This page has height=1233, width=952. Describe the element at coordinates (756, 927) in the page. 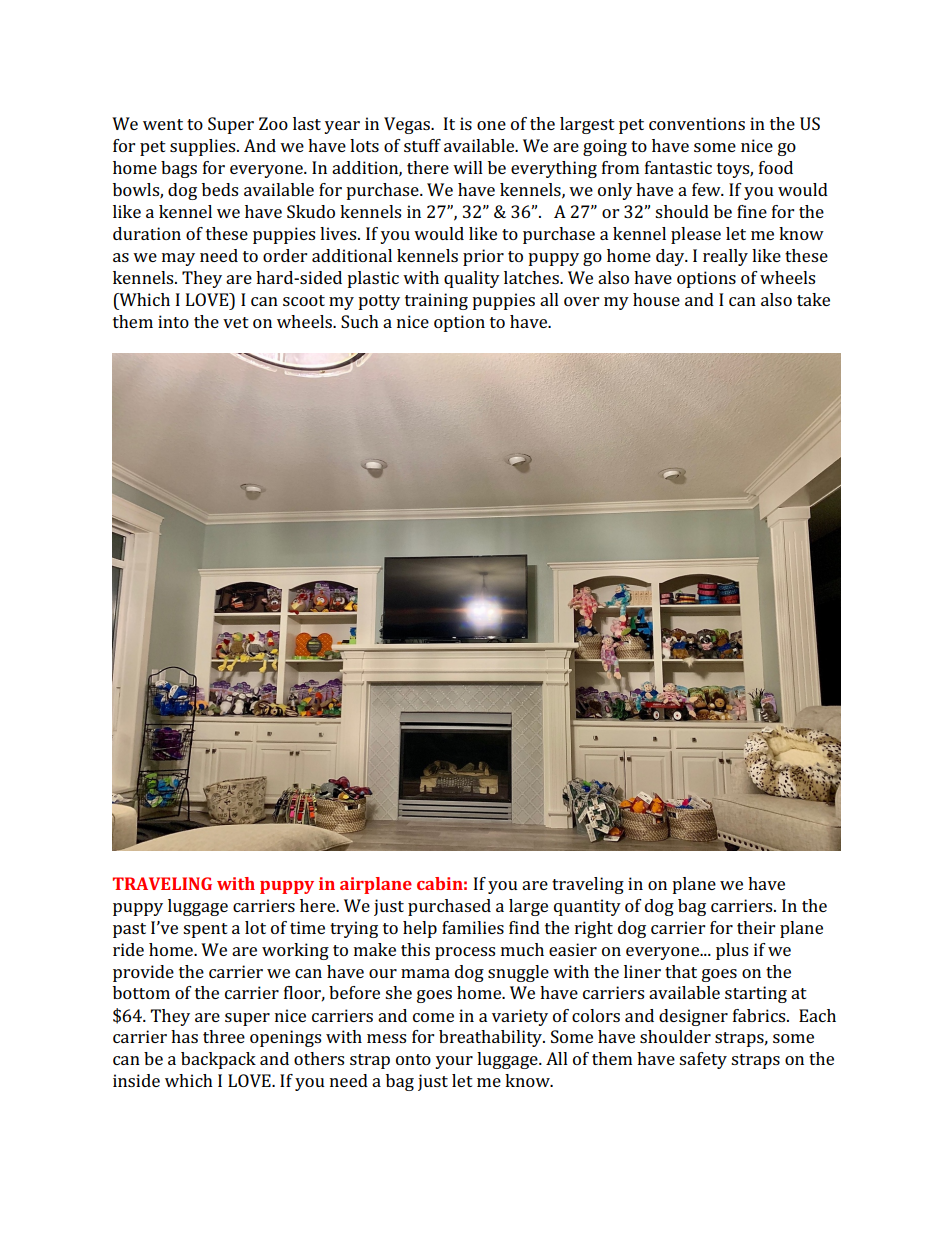

I see `their` at that location.
